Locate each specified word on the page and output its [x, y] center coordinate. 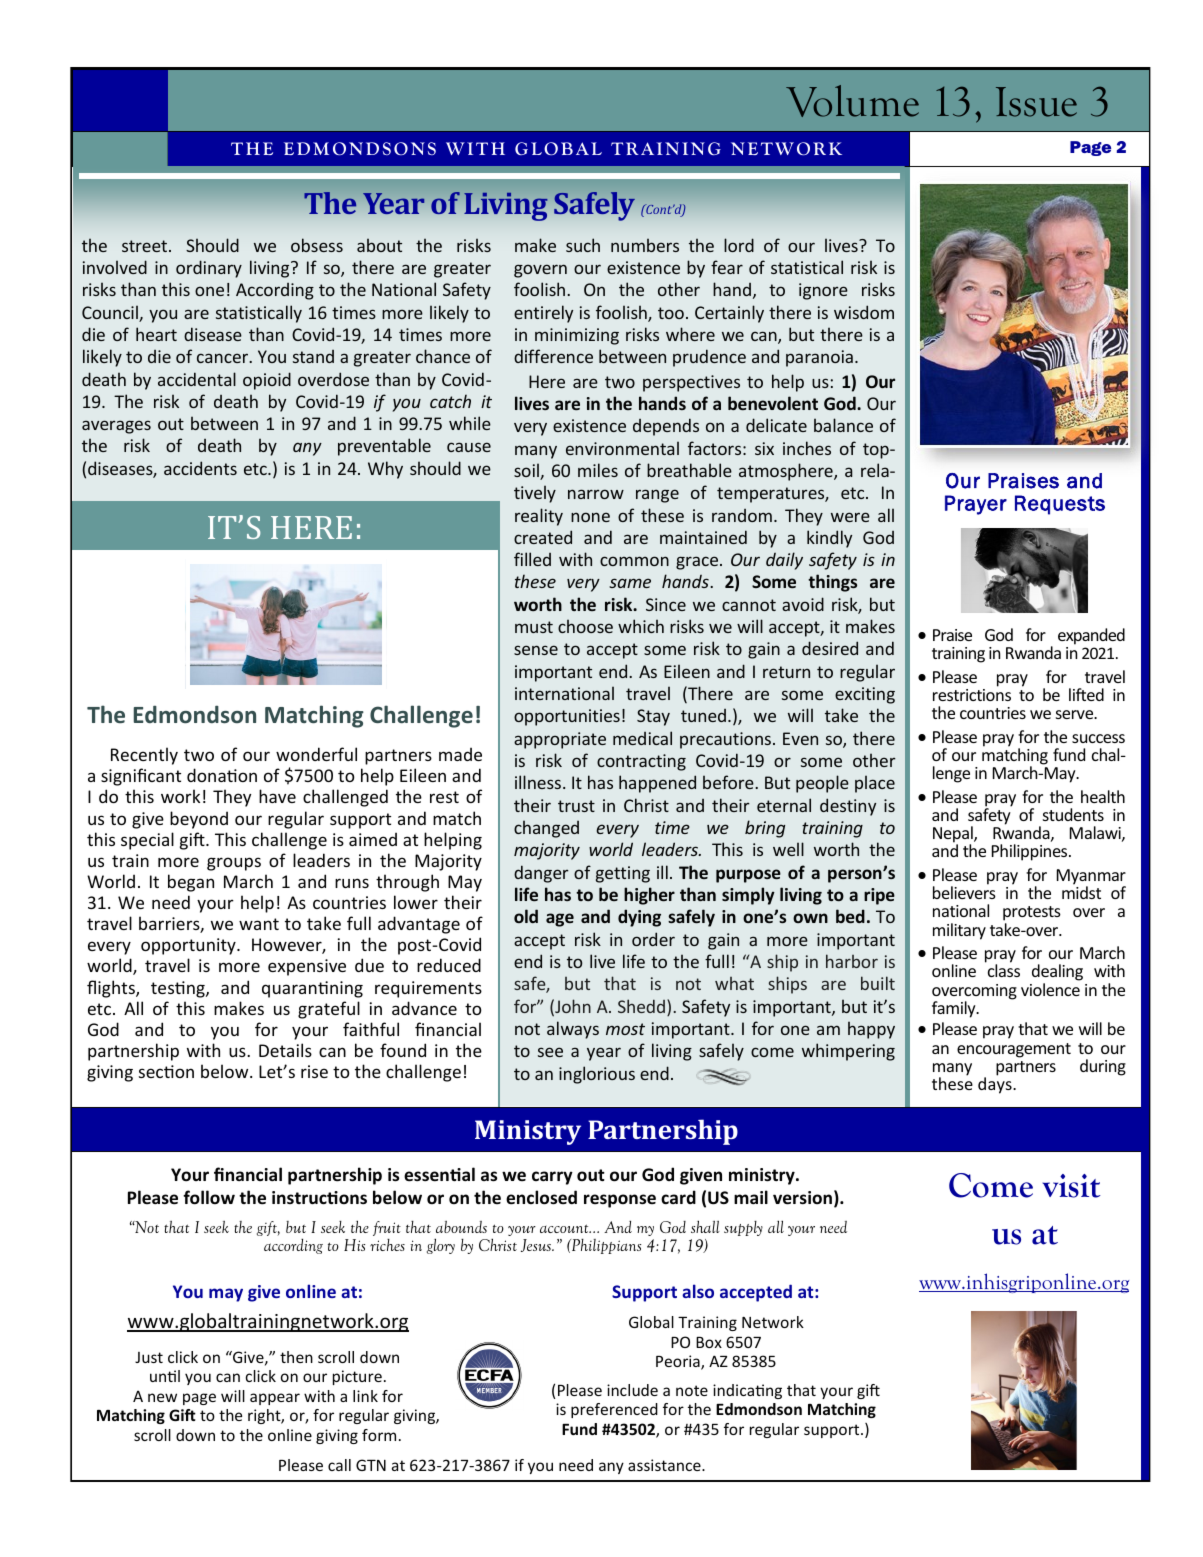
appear [275, 1399]
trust [576, 806]
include [632, 1390]
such [583, 245]
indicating [747, 1391]
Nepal [954, 836]
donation [222, 775]
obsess [317, 245]
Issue [1036, 102]
